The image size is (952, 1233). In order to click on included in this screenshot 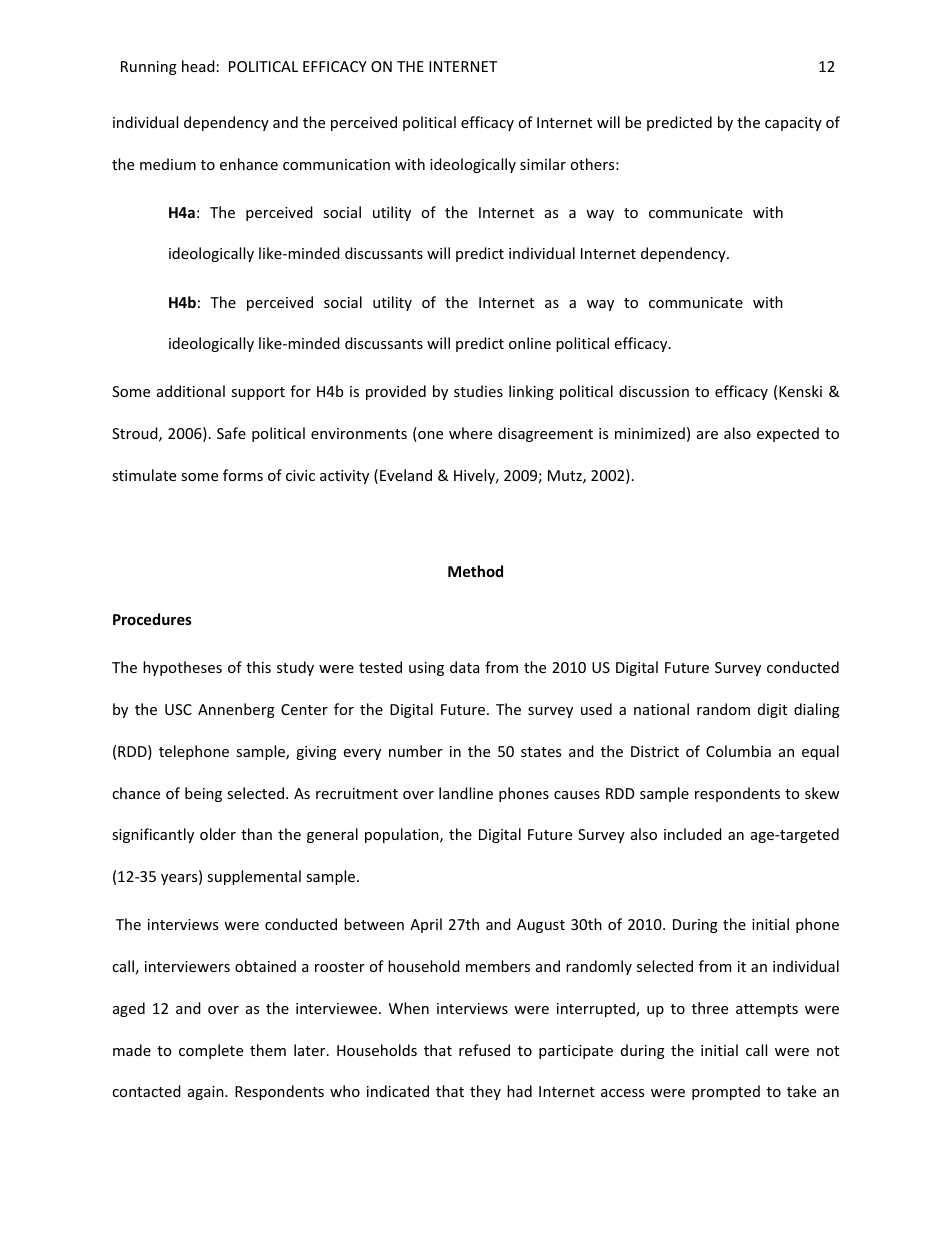, I will do `click(693, 834)`.
